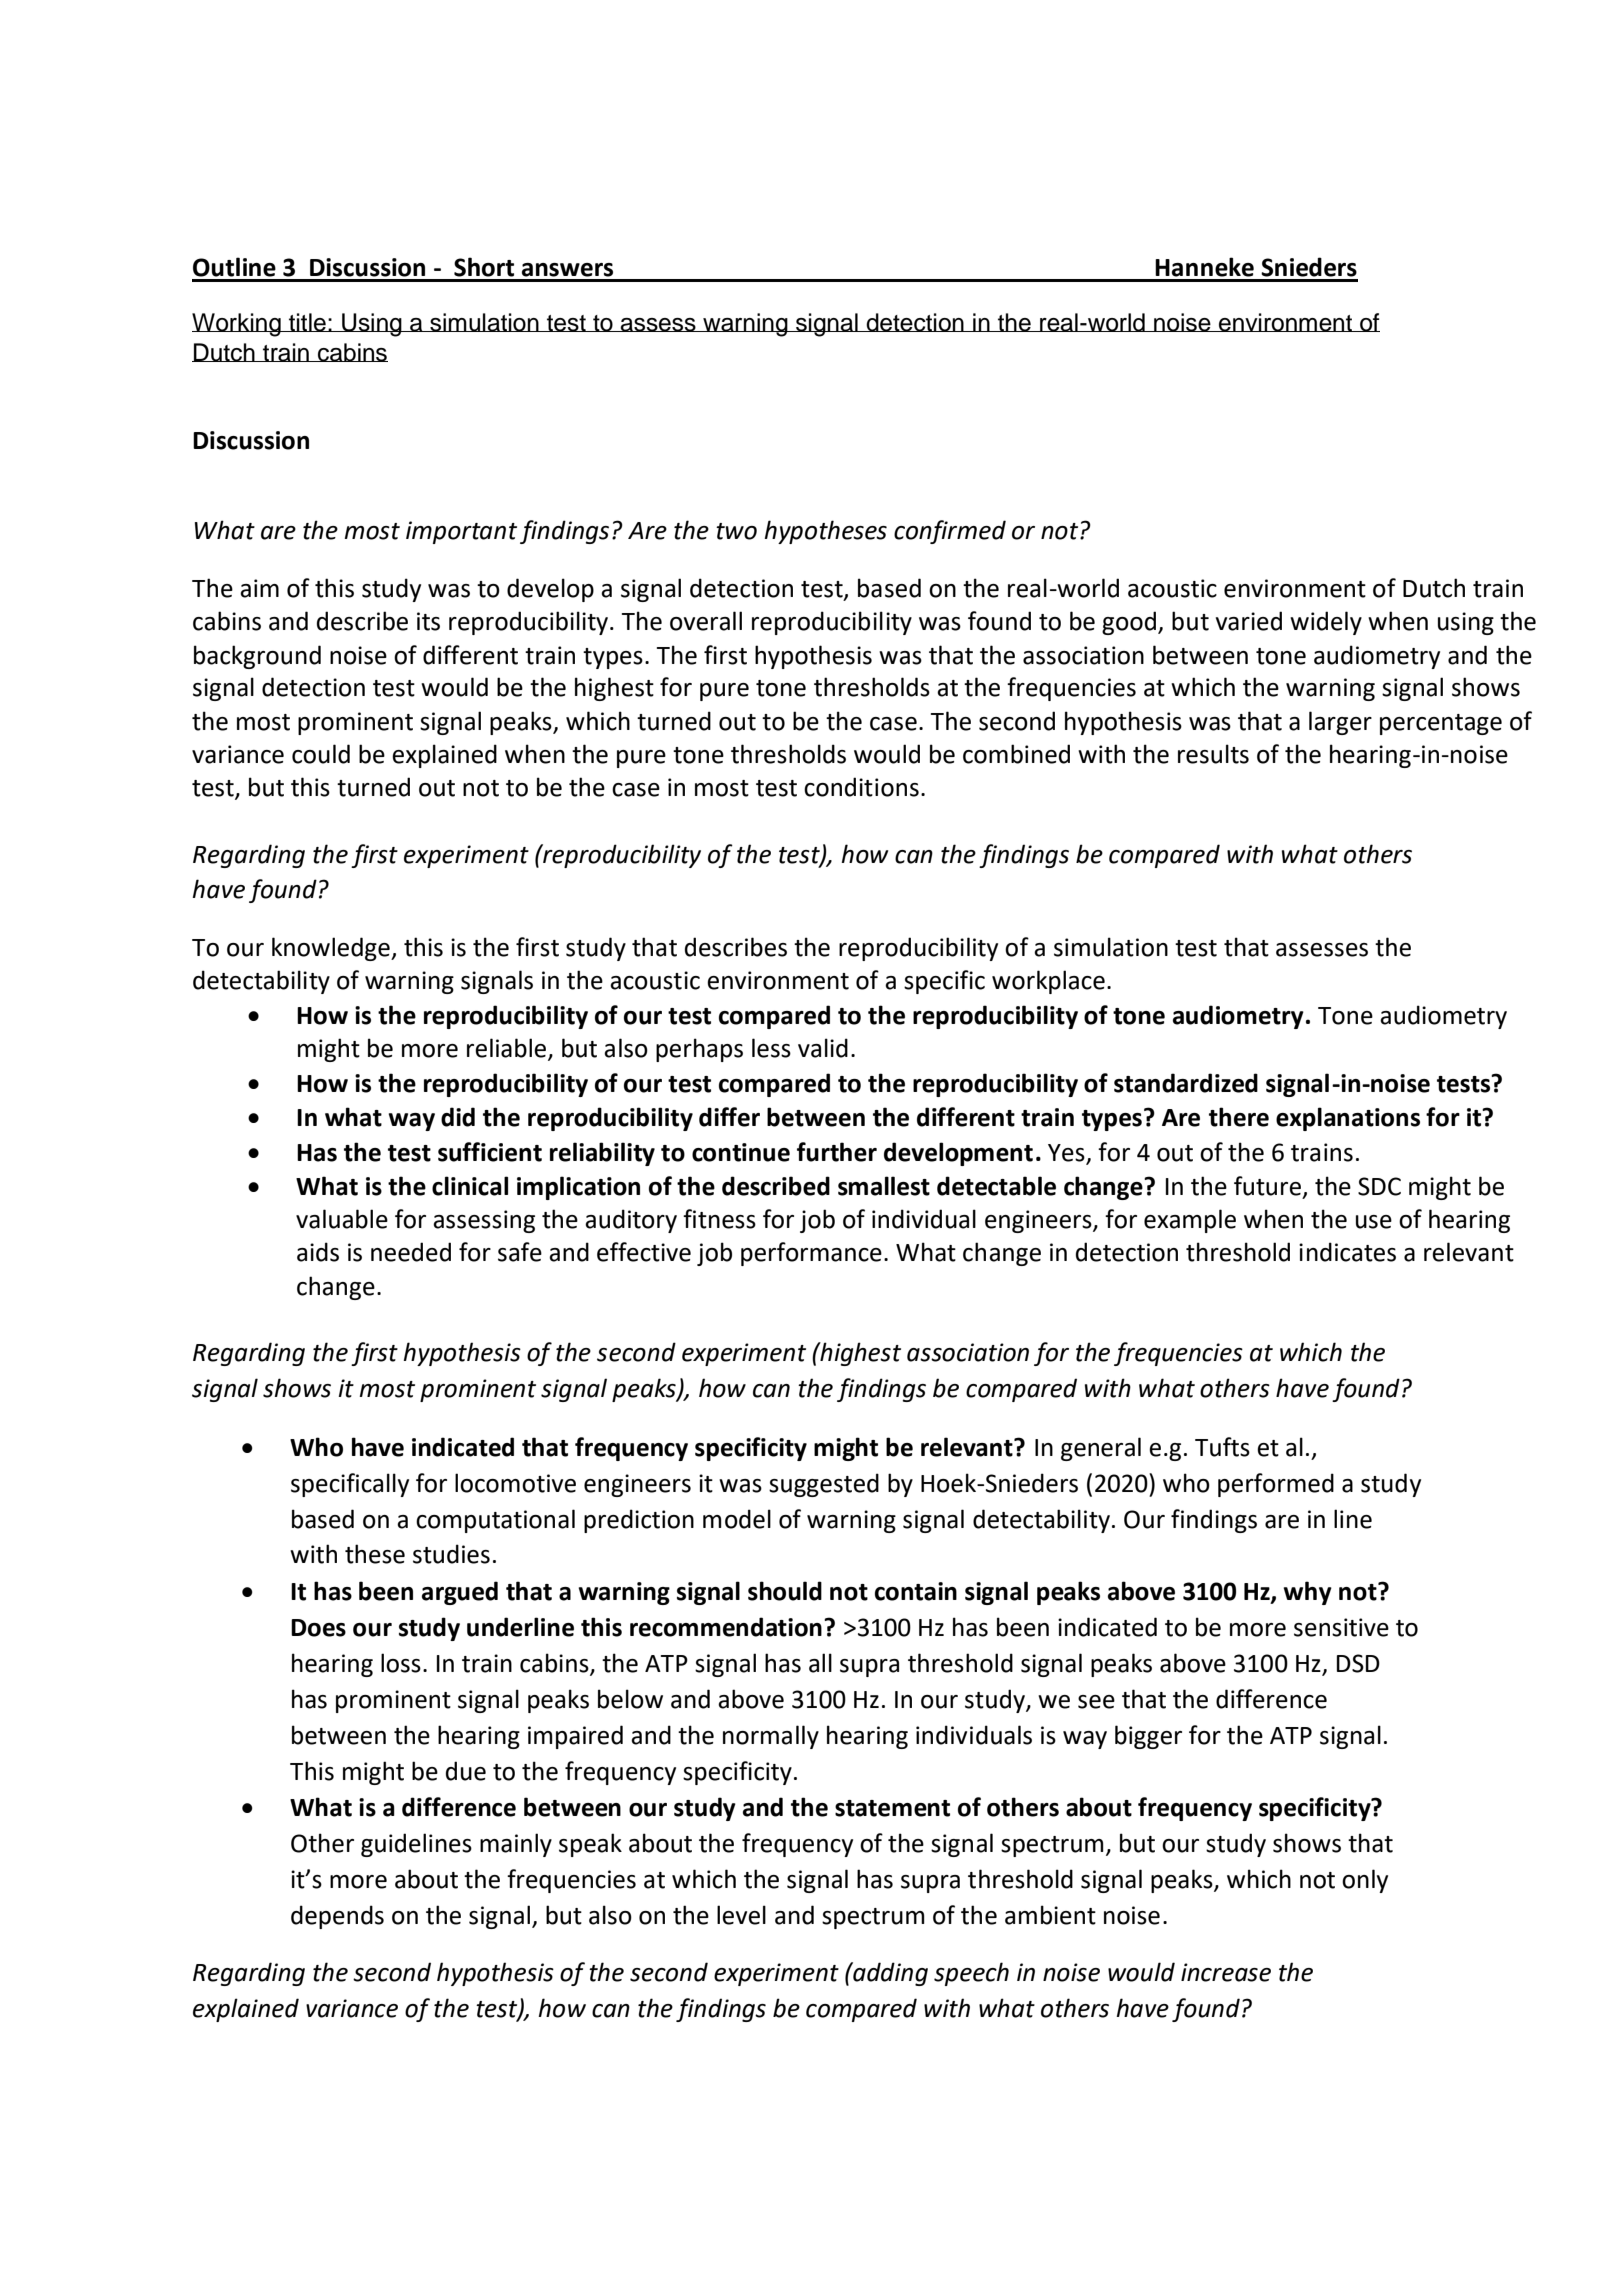  Describe the element at coordinates (1249, 621) in the page. I see `varied` at that location.
